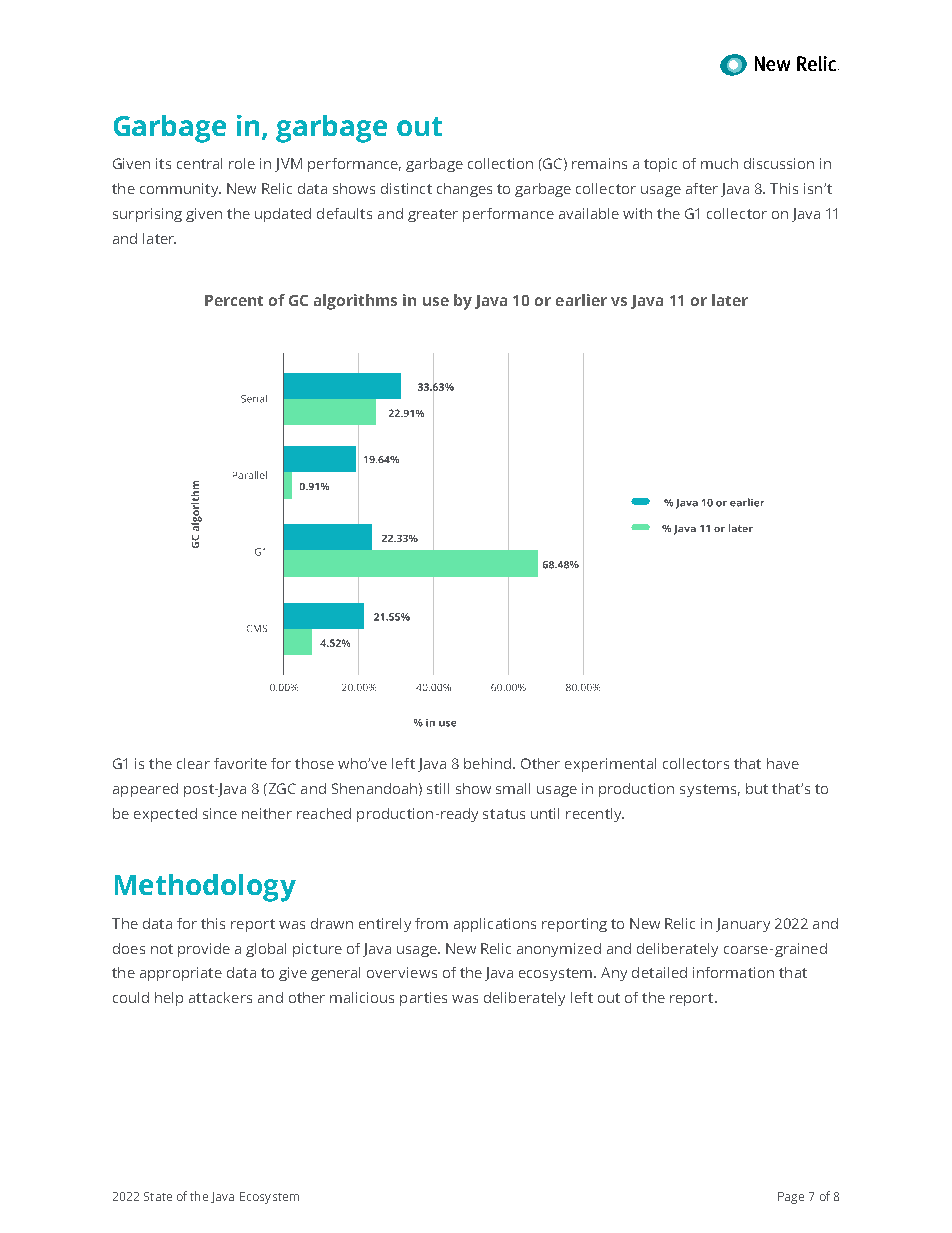 The height and width of the image is (1233, 952). I want to click on behind, so click(487, 763).
